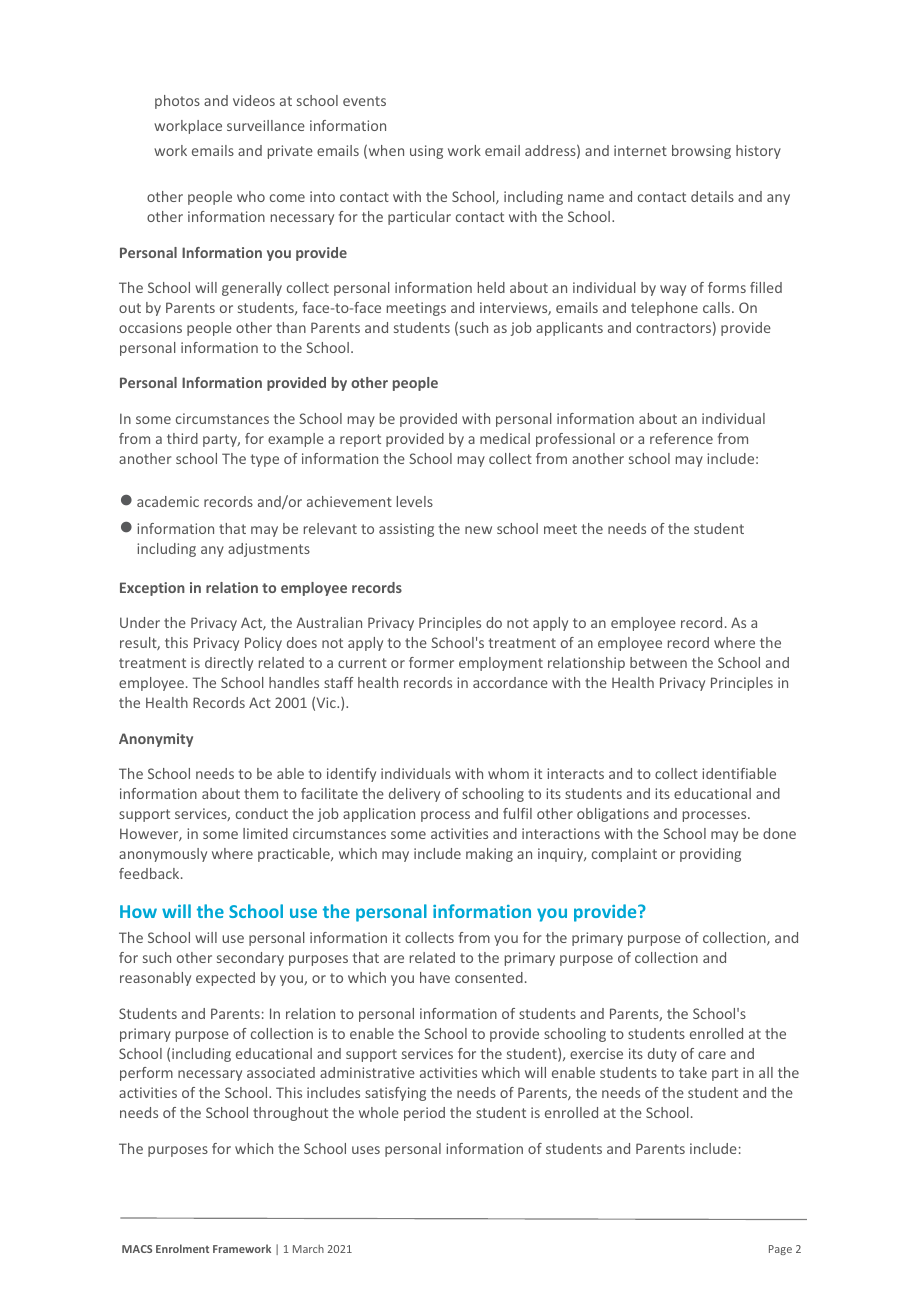 Image resolution: width=924 pixels, height=1309 pixels. What do you see at coordinates (182, 1248) in the image?
I see `Enrolment` at bounding box center [182, 1248].
